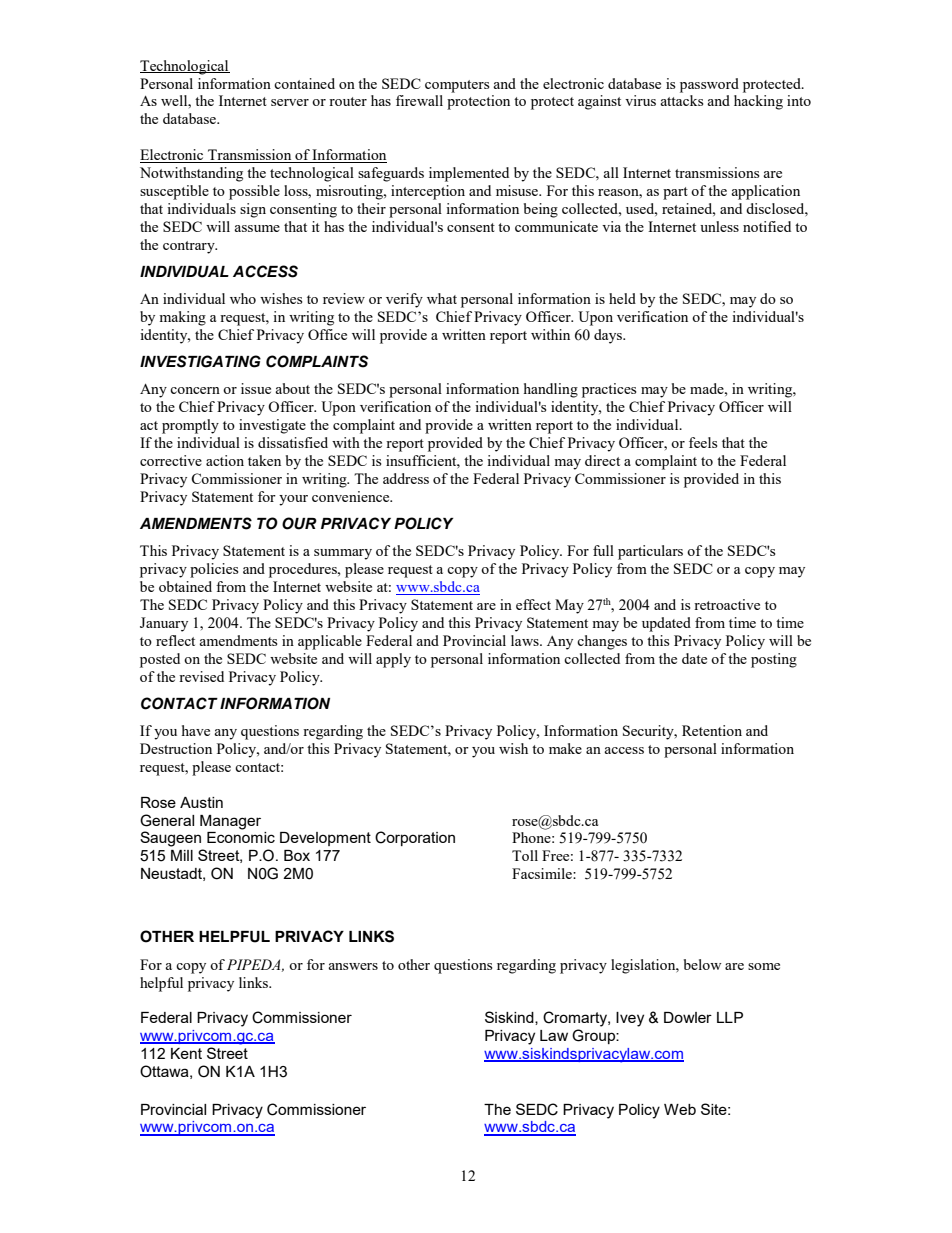  I want to click on Kent, so click(186, 1053).
